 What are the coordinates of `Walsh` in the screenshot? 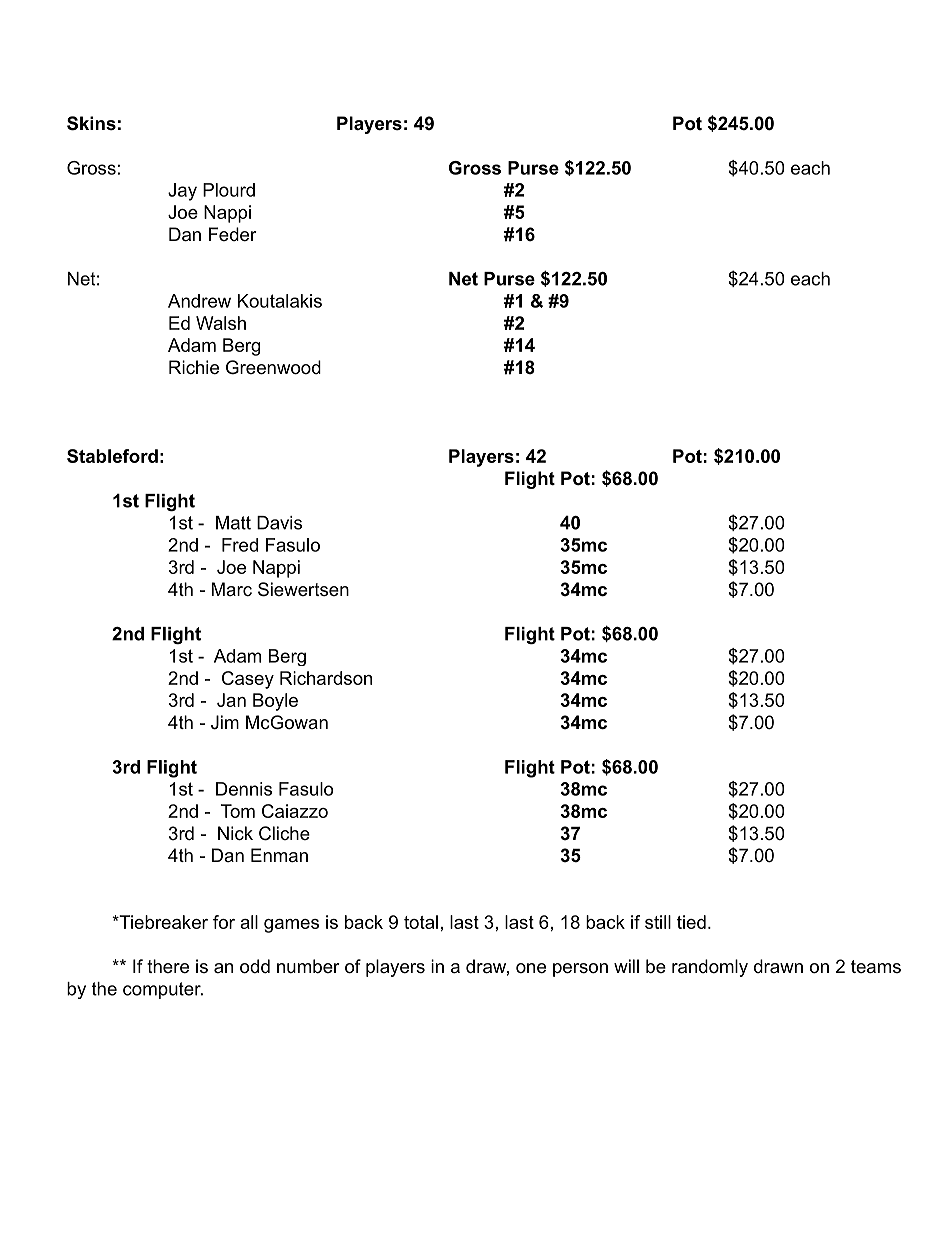 It's located at (221, 323).
